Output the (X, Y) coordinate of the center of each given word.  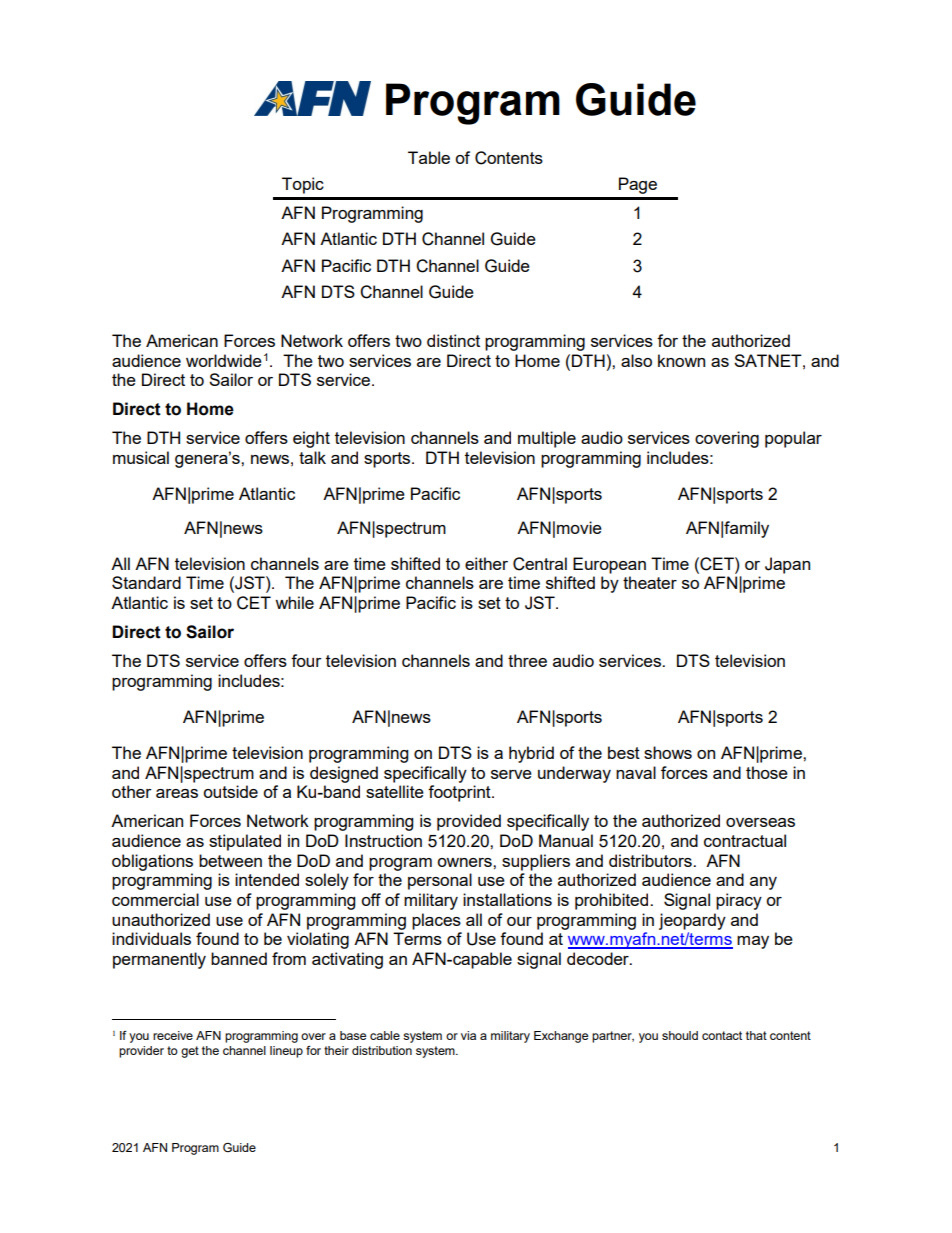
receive (173, 1035)
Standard (146, 582)
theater (650, 582)
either (486, 563)
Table (429, 157)
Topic (303, 185)
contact (722, 1035)
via (468, 1035)
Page (638, 185)
